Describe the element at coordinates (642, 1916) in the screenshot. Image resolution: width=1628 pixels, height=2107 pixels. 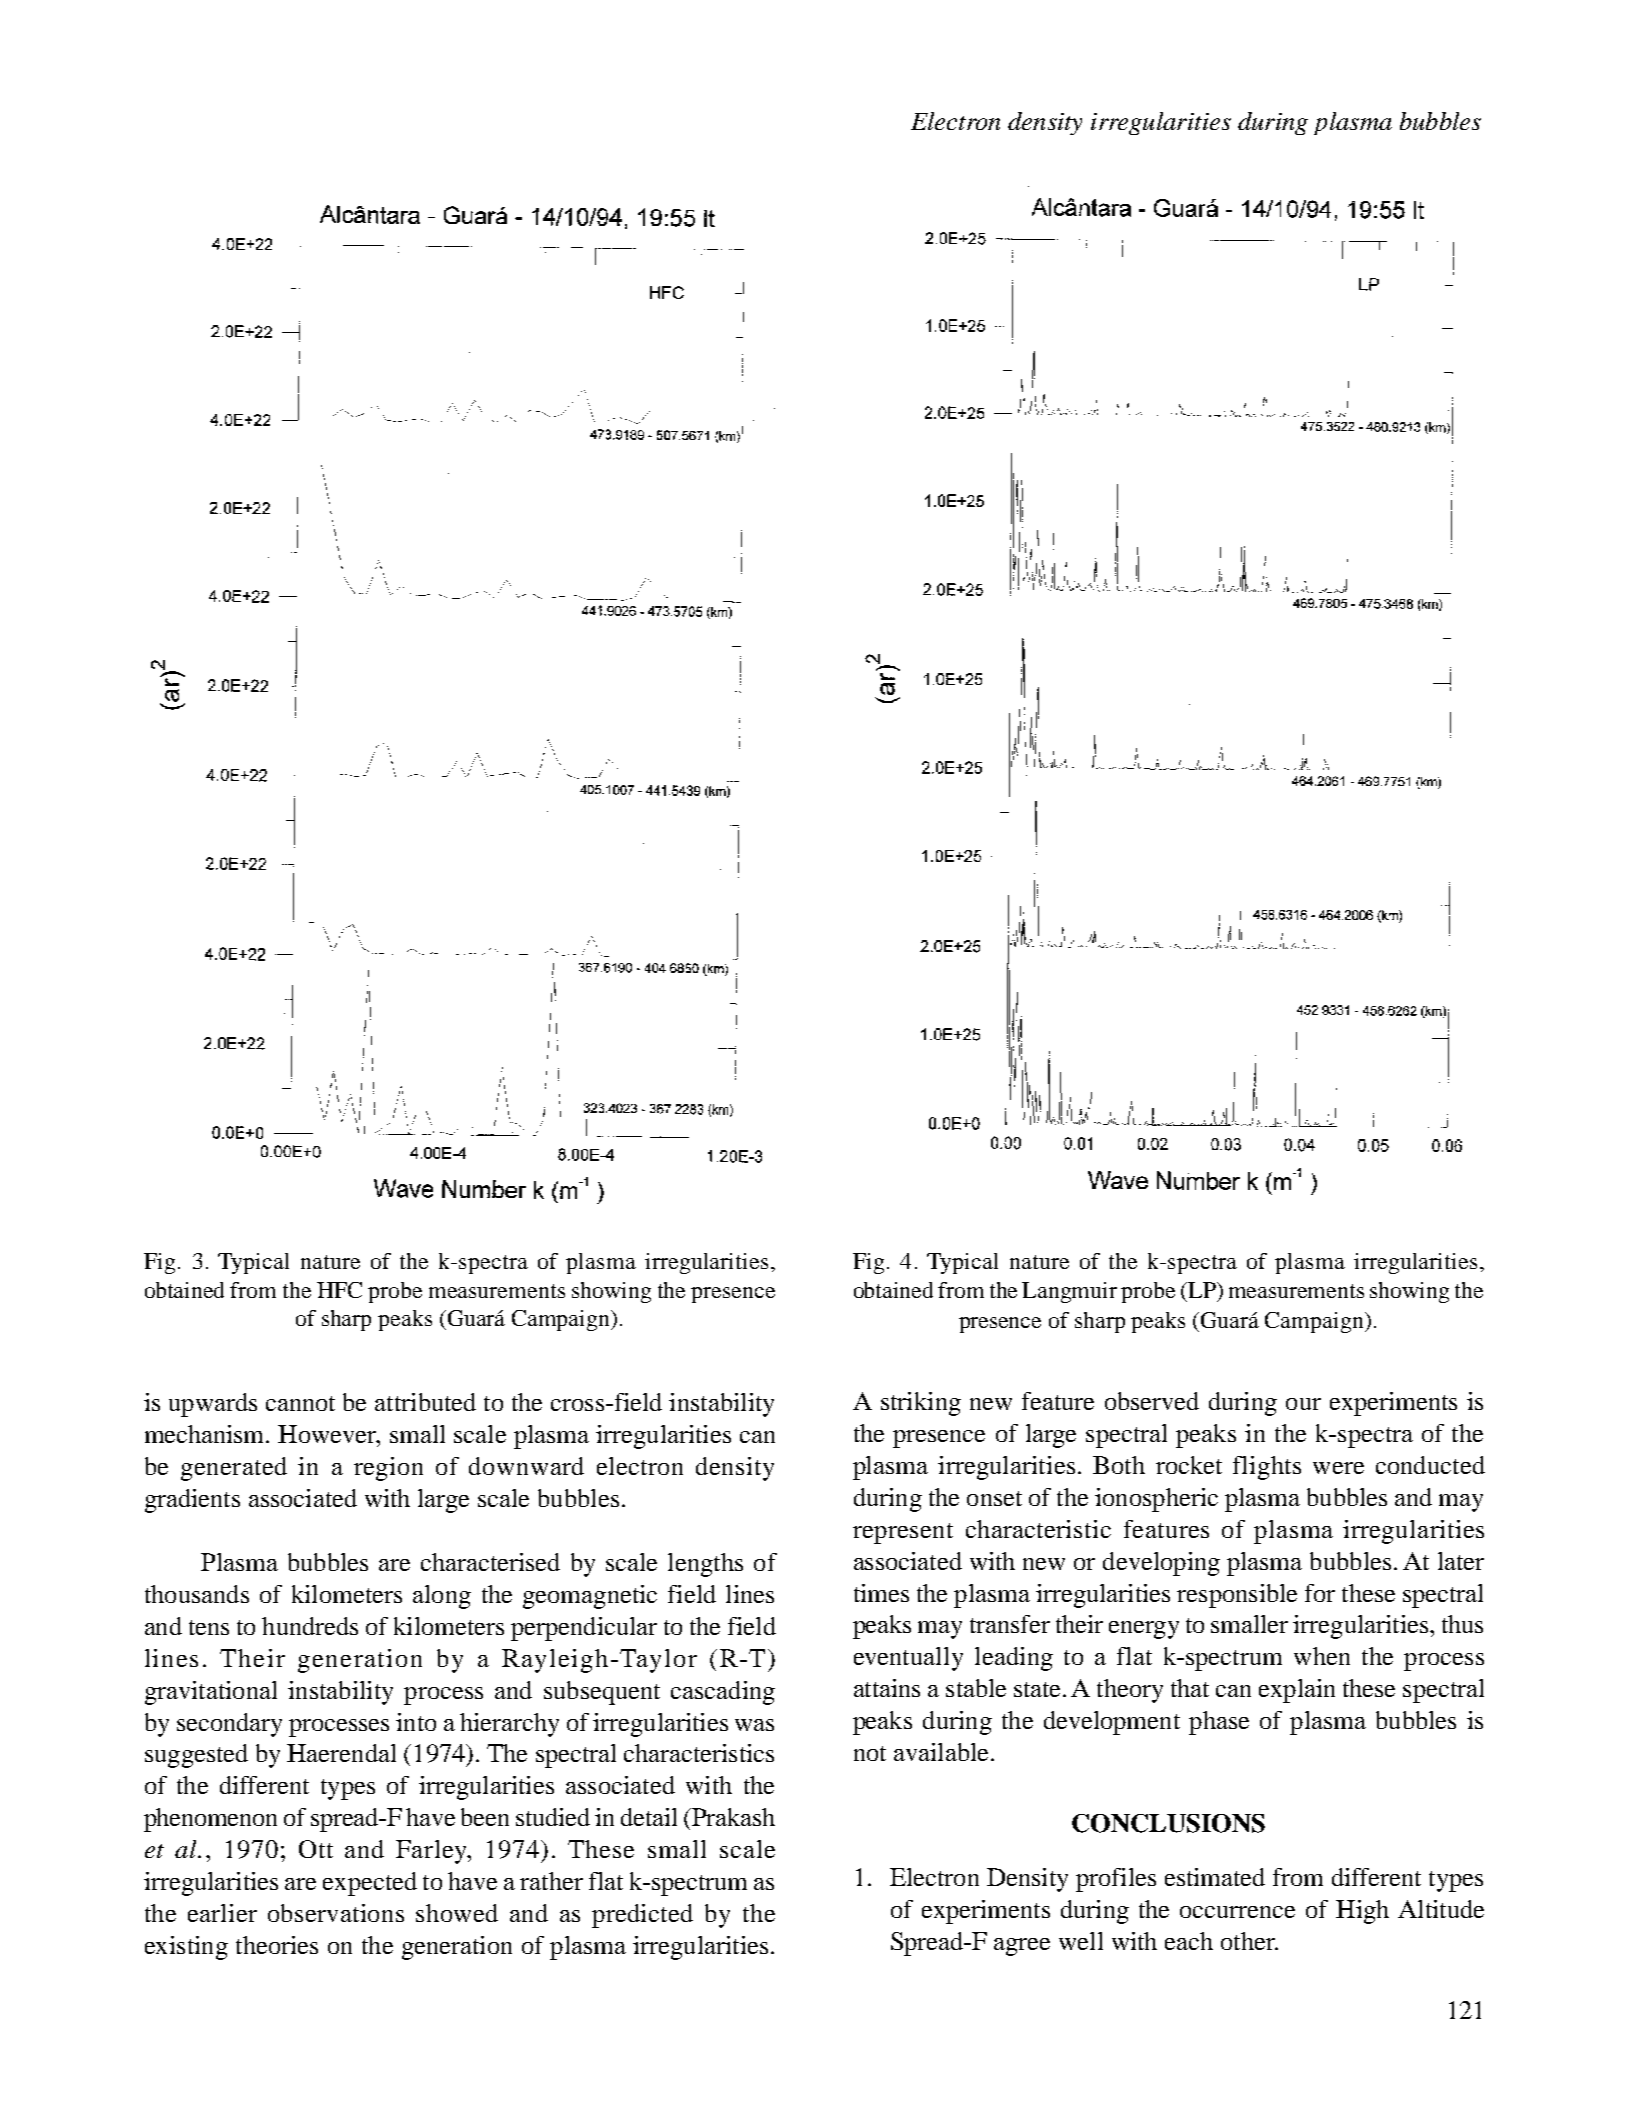
I see `predicted` at that location.
